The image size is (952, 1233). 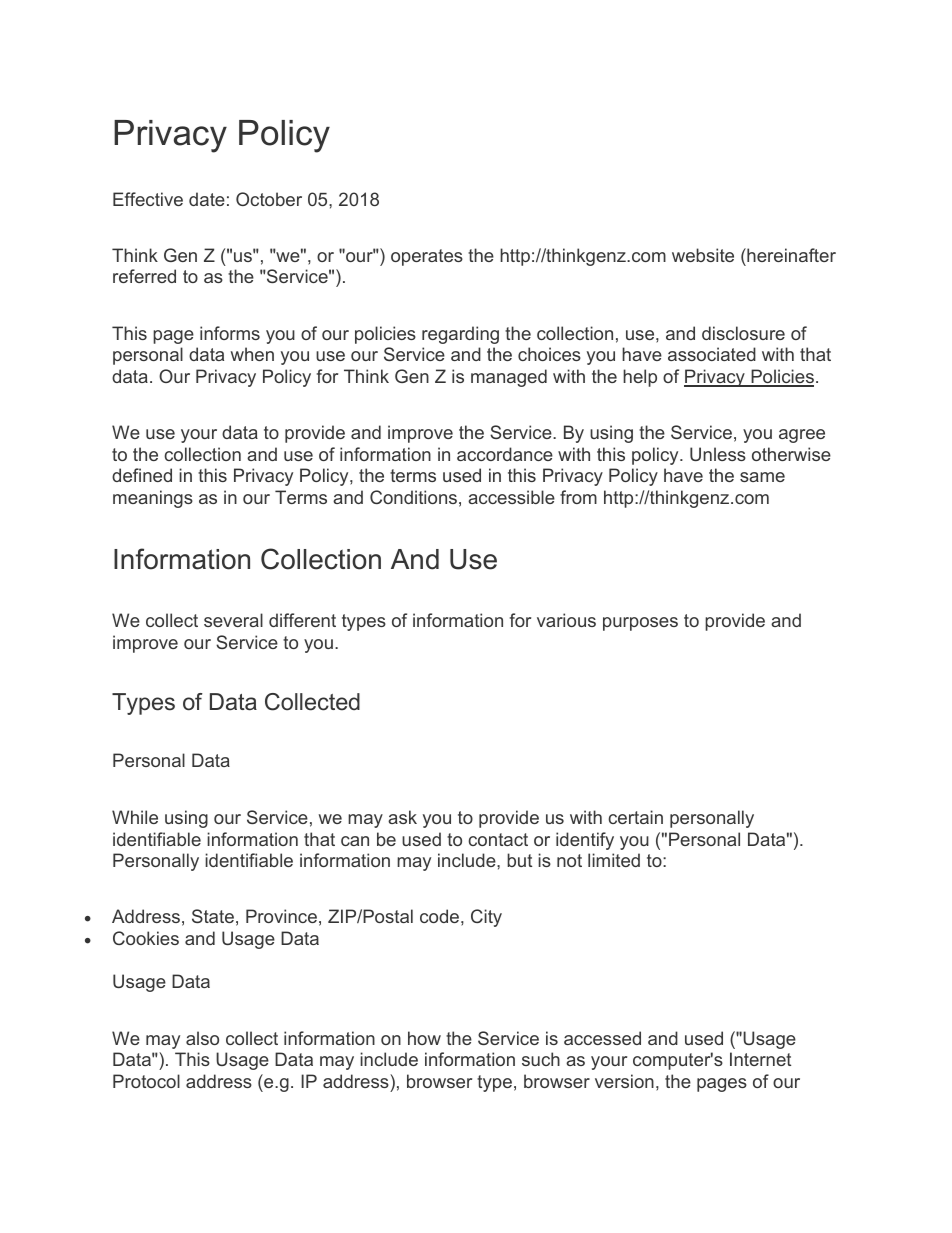 I want to click on date, so click(x=207, y=199).
